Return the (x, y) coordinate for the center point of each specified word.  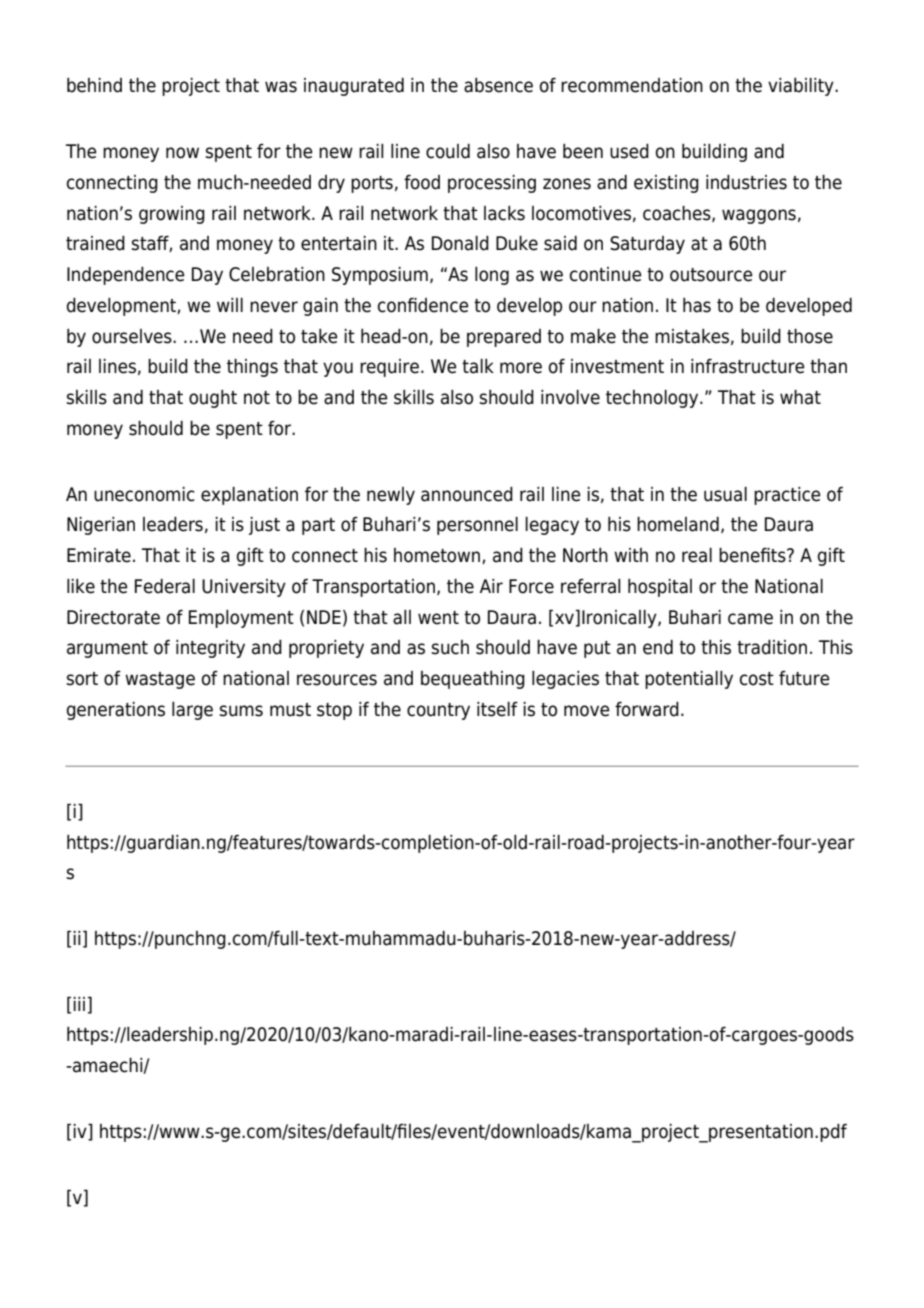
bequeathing (473, 680)
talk (478, 366)
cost (757, 679)
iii (79, 1004)
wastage (160, 680)
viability (802, 87)
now (182, 153)
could (448, 151)
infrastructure (748, 366)
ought (213, 399)
